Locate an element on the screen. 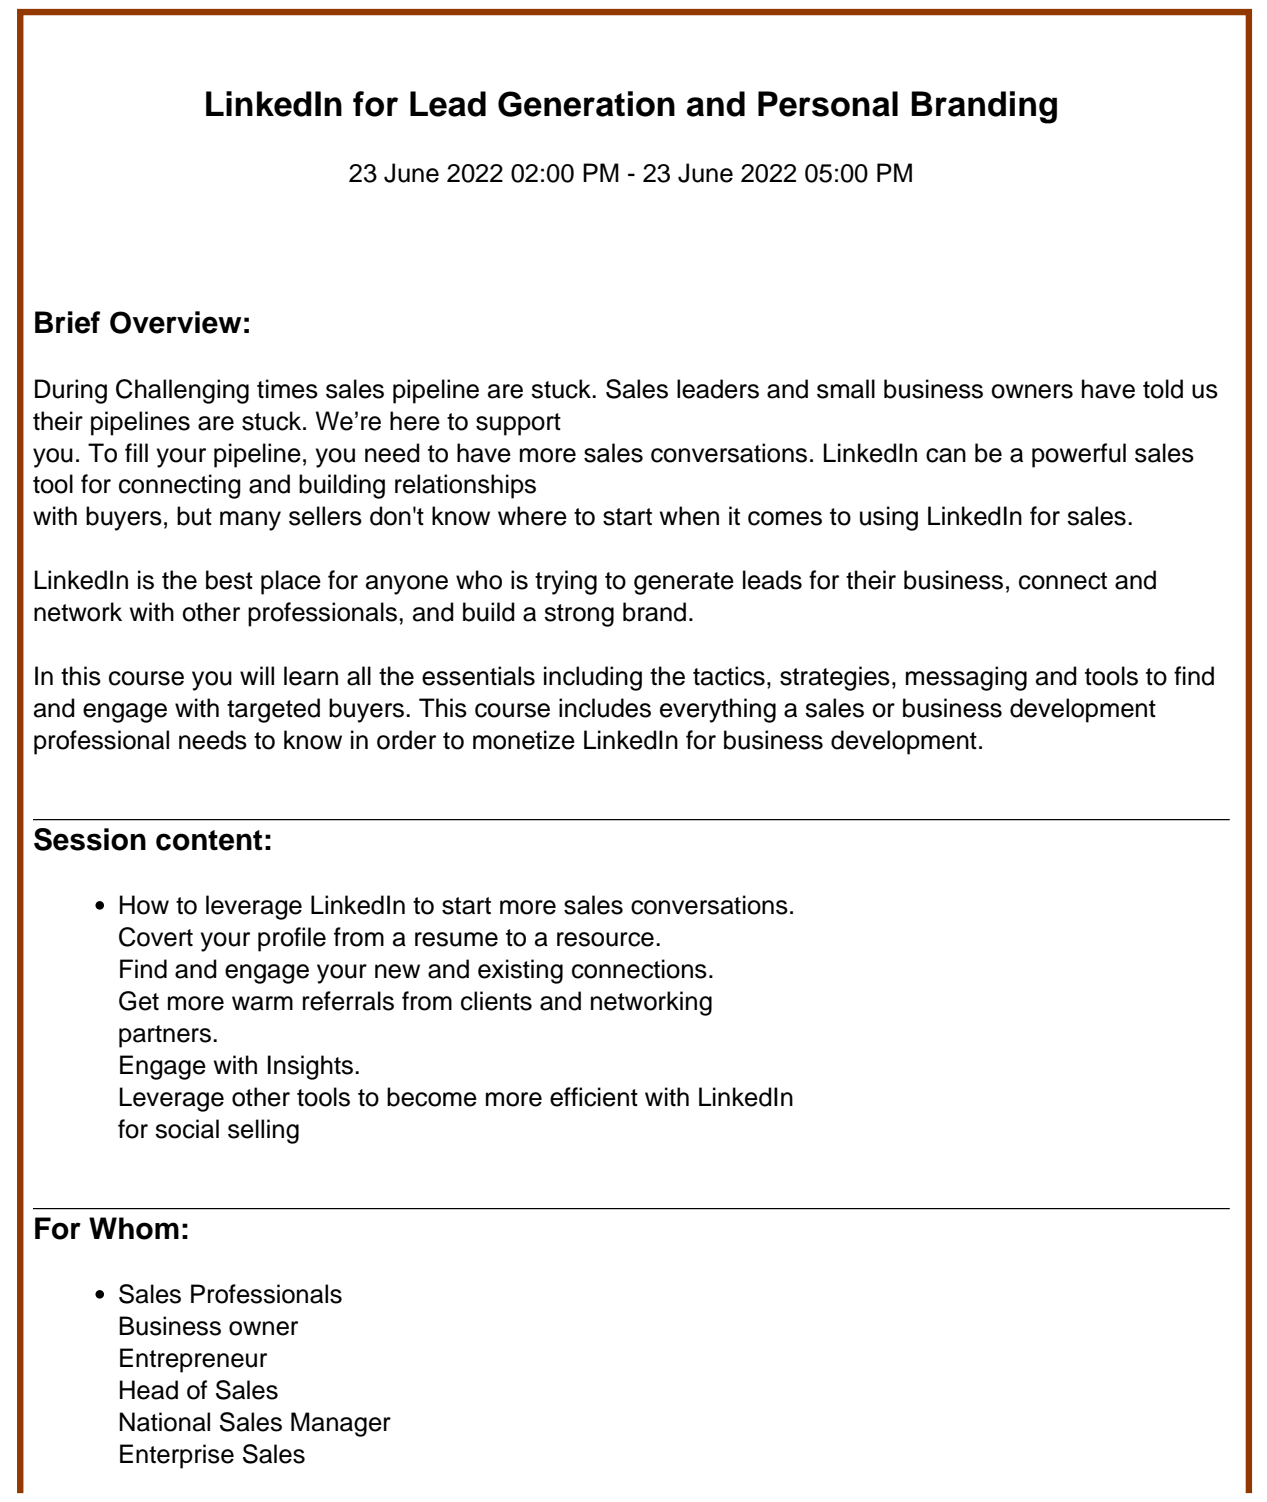 The height and width of the screenshot is (1502, 1267). content is located at coordinates (209, 840).
